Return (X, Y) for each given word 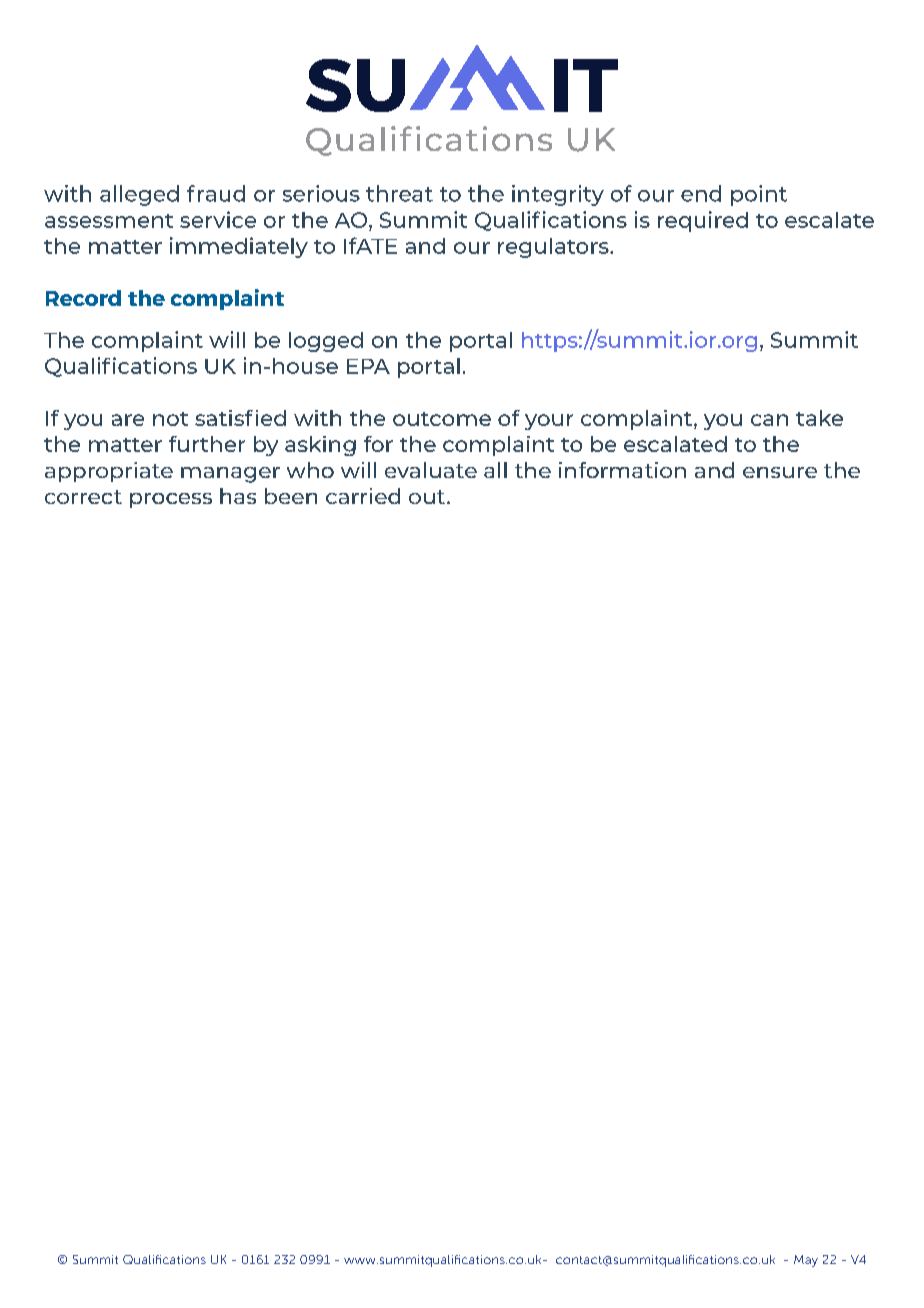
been (291, 496)
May (806, 1261)
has (238, 496)
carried (363, 496)
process (171, 500)
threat (399, 193)
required (703, 221)
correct (83, 497)
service (218, 219)
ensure (780, 472)
